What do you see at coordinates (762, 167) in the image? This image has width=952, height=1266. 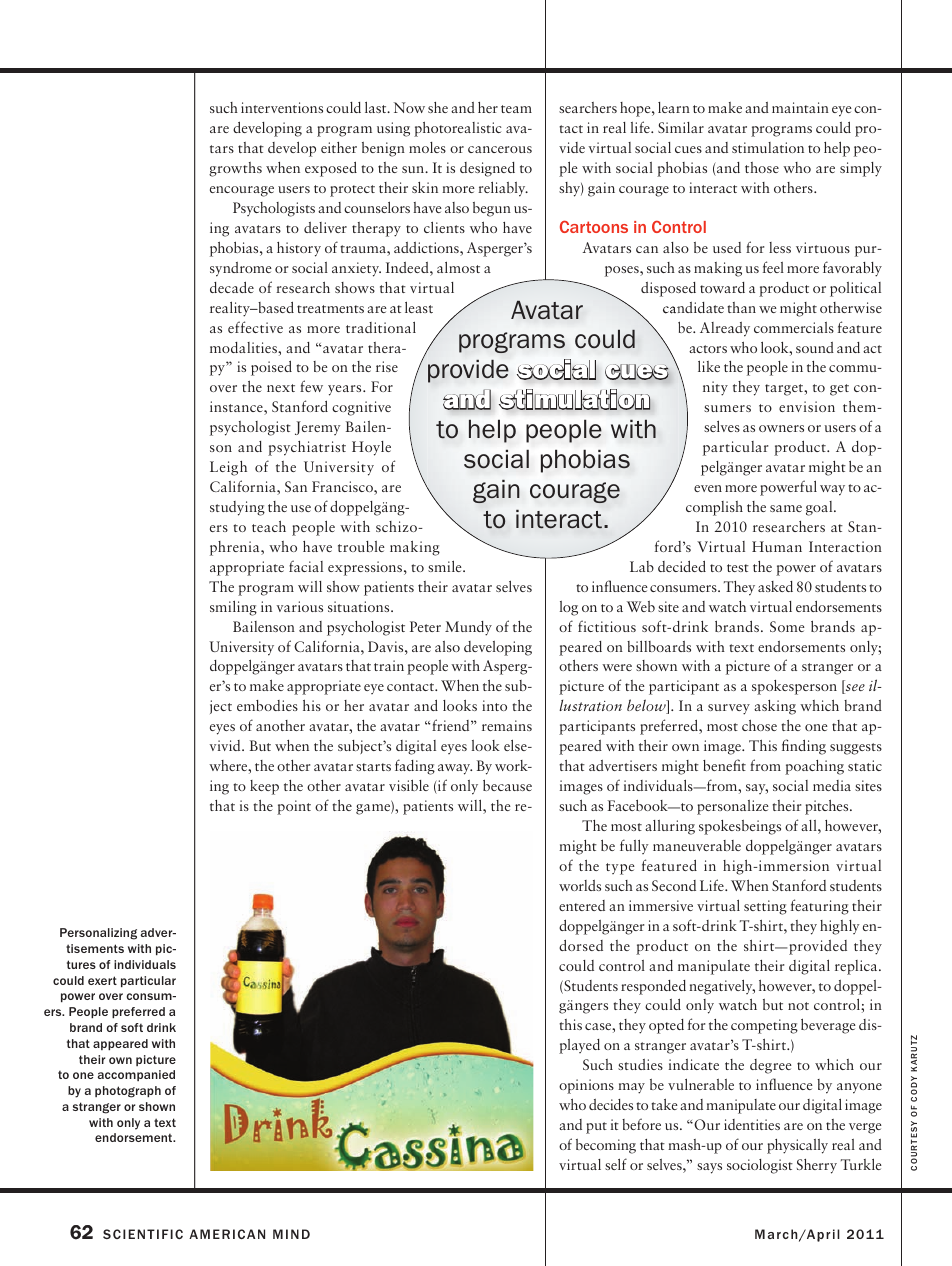 I see `those` at bounding box center [762, 167].
